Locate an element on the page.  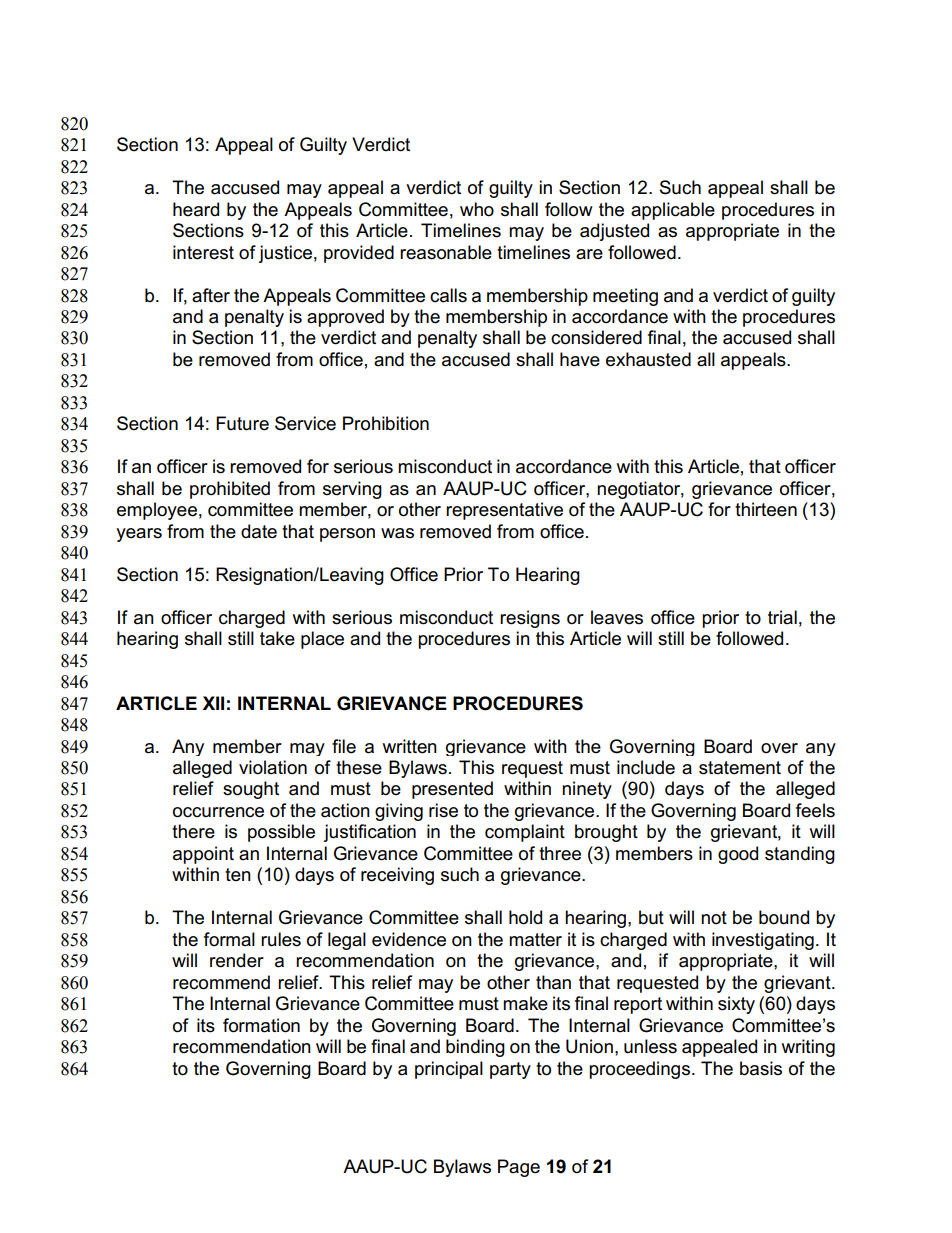
interest is located at coordinates (203, 252).
